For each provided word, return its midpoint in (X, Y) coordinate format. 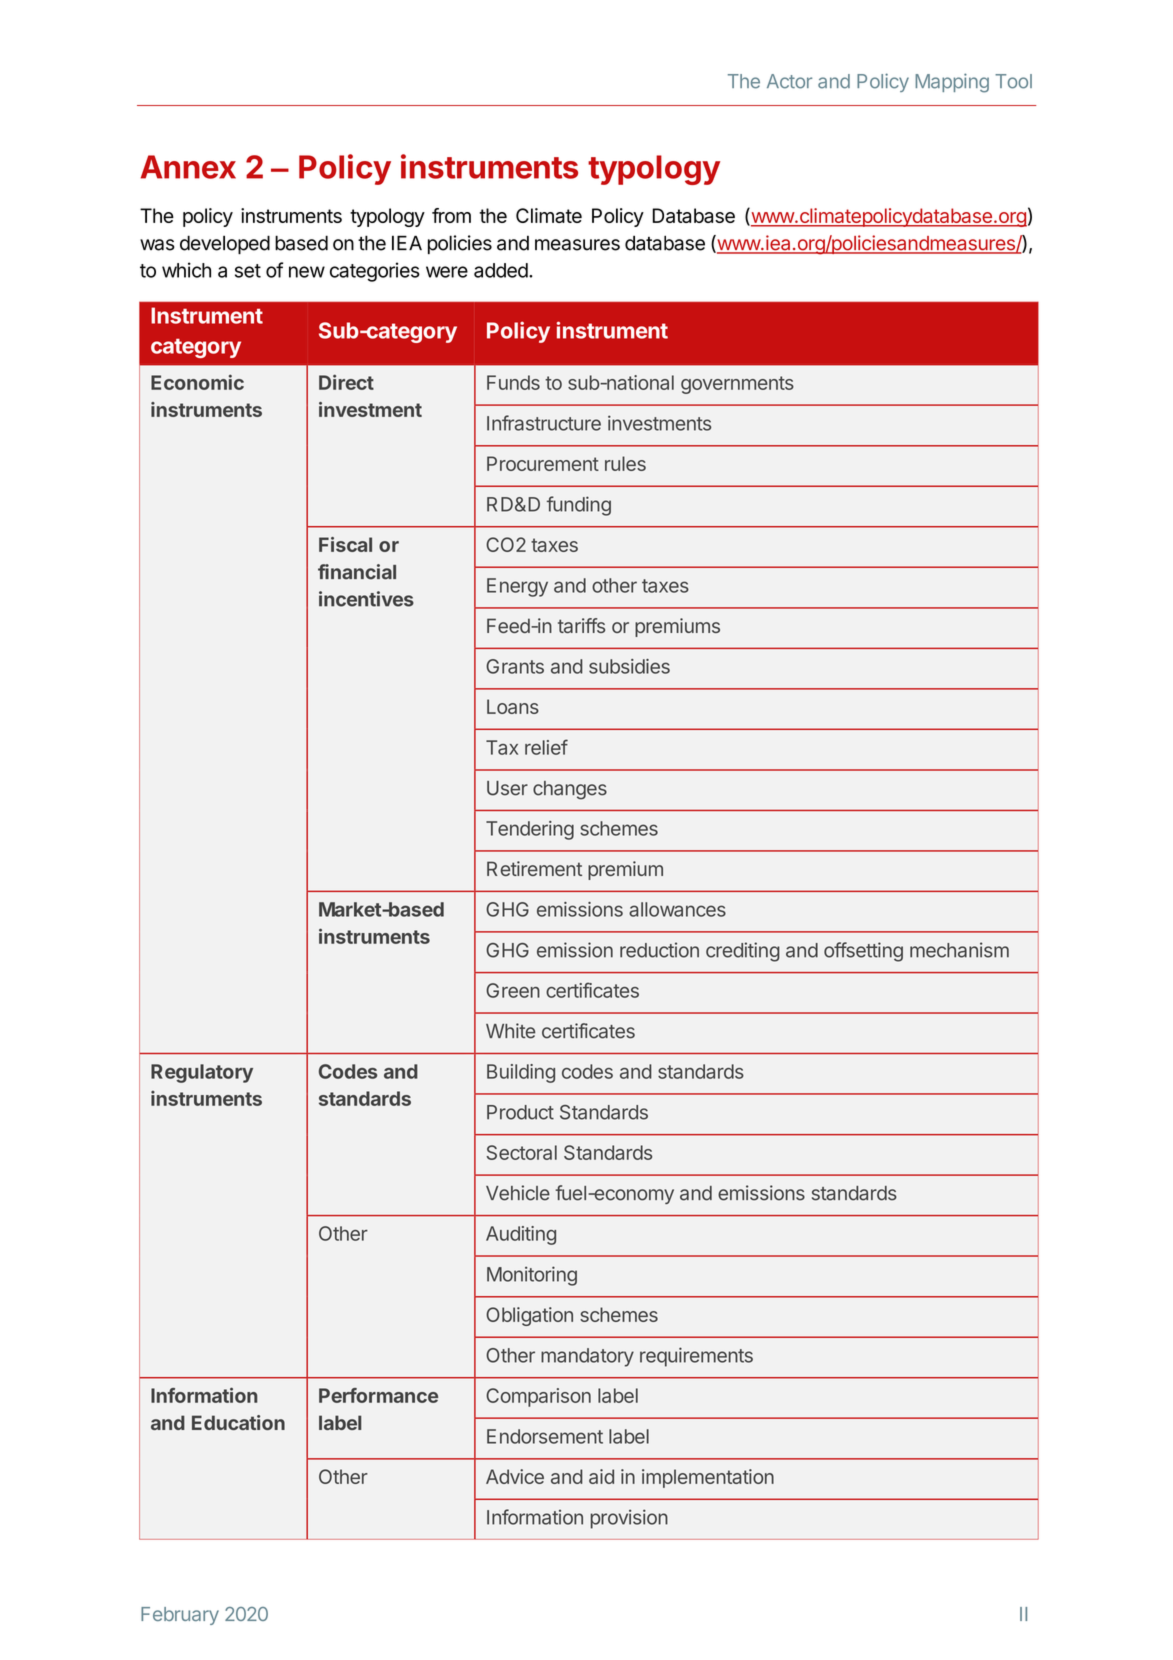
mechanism (959, 950)
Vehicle (518, 1193)
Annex (188, 167)
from (451, 215)
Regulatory (202, 1073)
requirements (696, 1357)
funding (579, 506)
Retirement (534, 868)
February (180, 1616)
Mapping (952, 83)
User (507, 788)
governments (737, 385)
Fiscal (345, 544)
